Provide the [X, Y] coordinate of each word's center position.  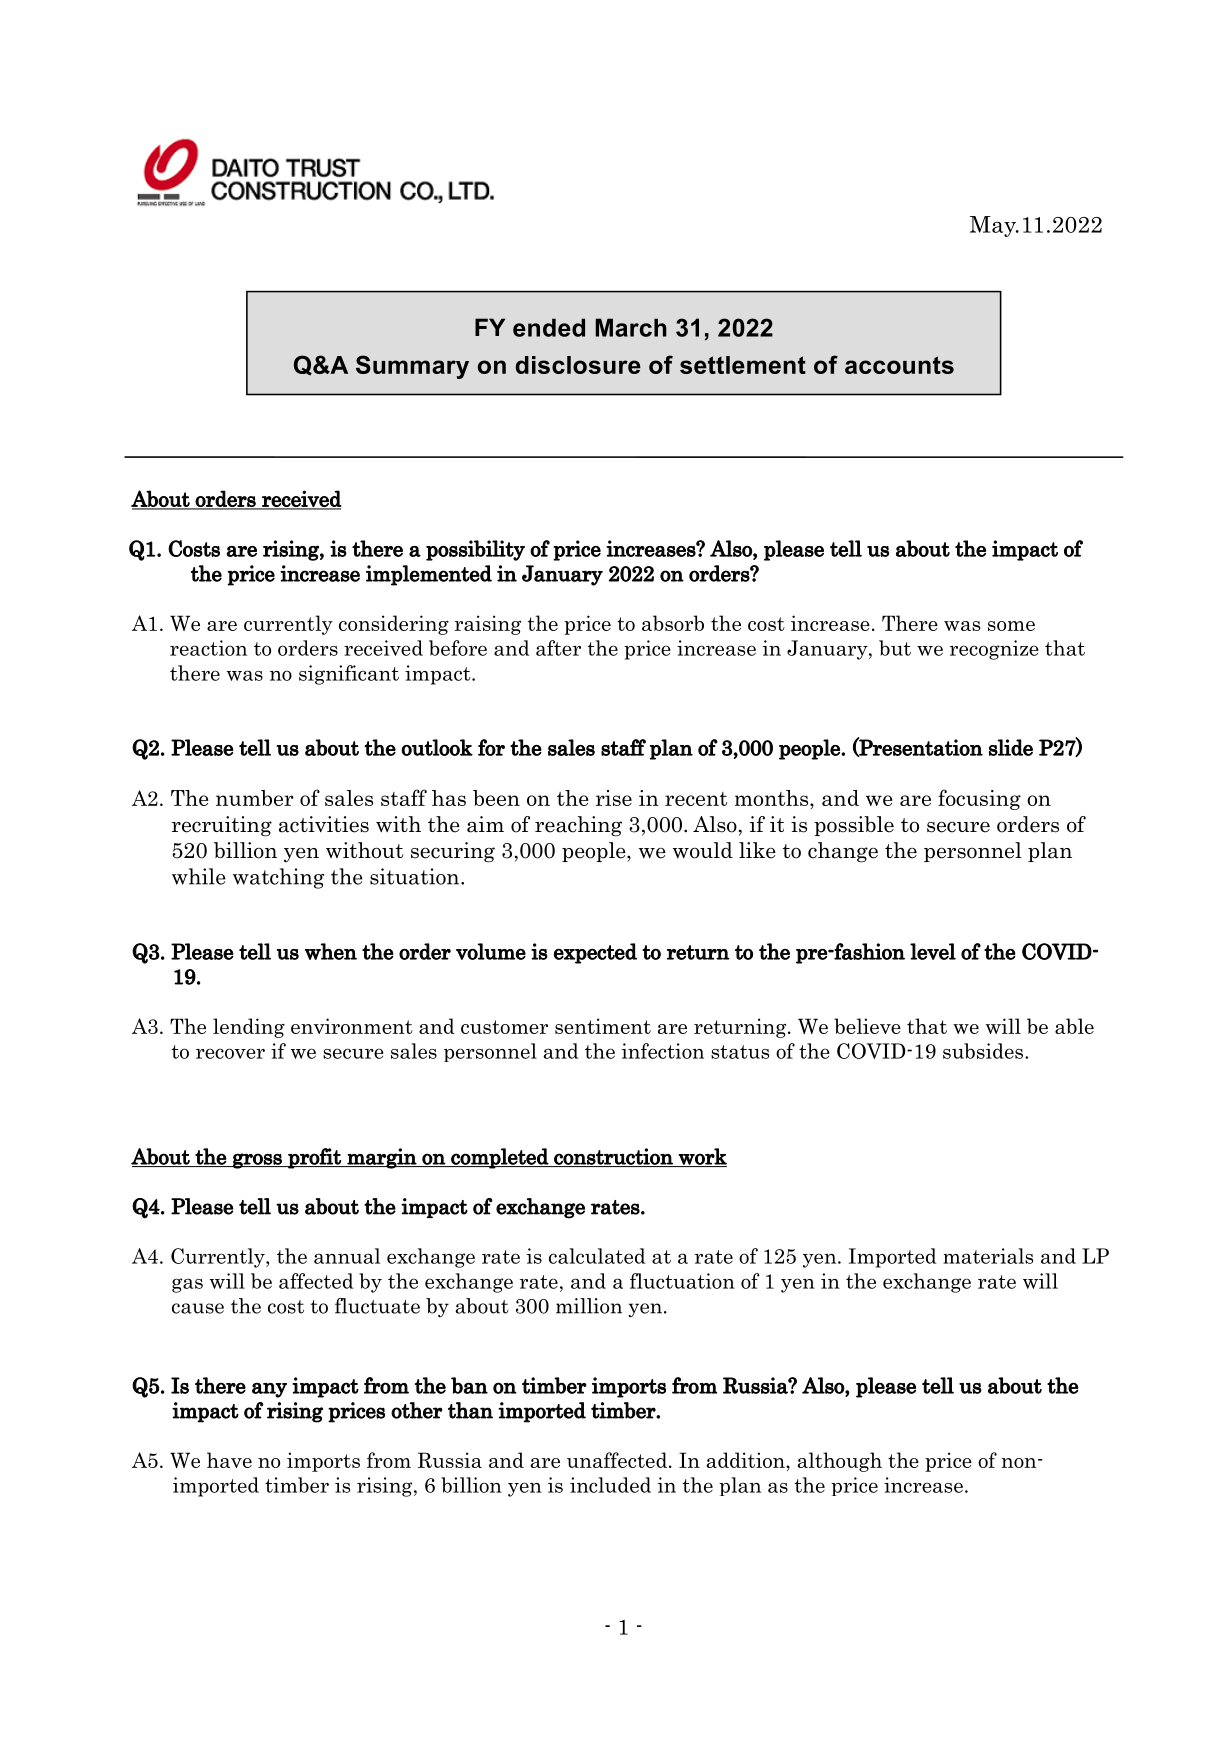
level [933, 951]
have [229, 1460]
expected [595, 953]
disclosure [578, 365]
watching [278, 878]
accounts [899, 365]
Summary [412, 367]
